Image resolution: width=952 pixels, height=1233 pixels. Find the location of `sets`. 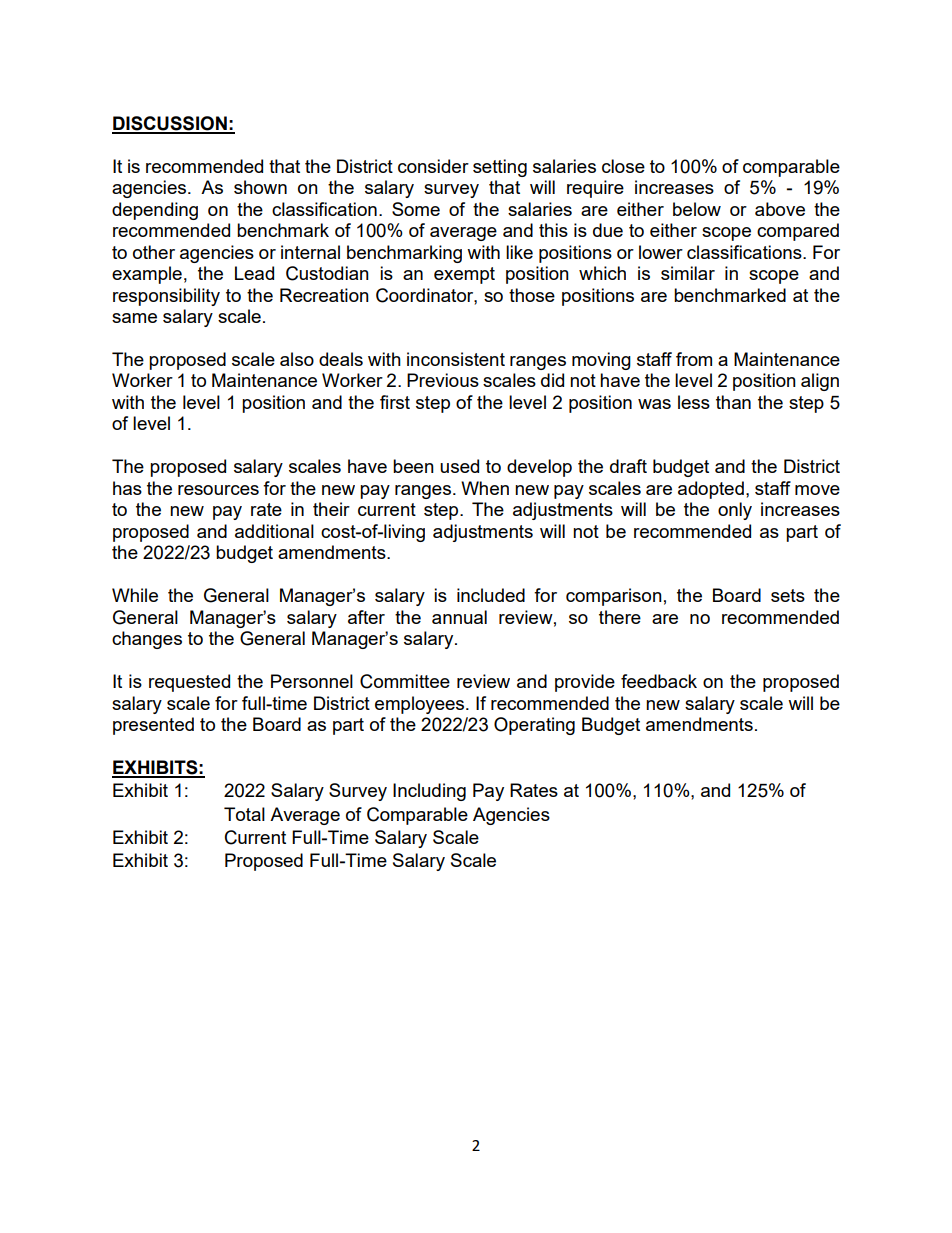

sets is located at coordinates (788, 595).
